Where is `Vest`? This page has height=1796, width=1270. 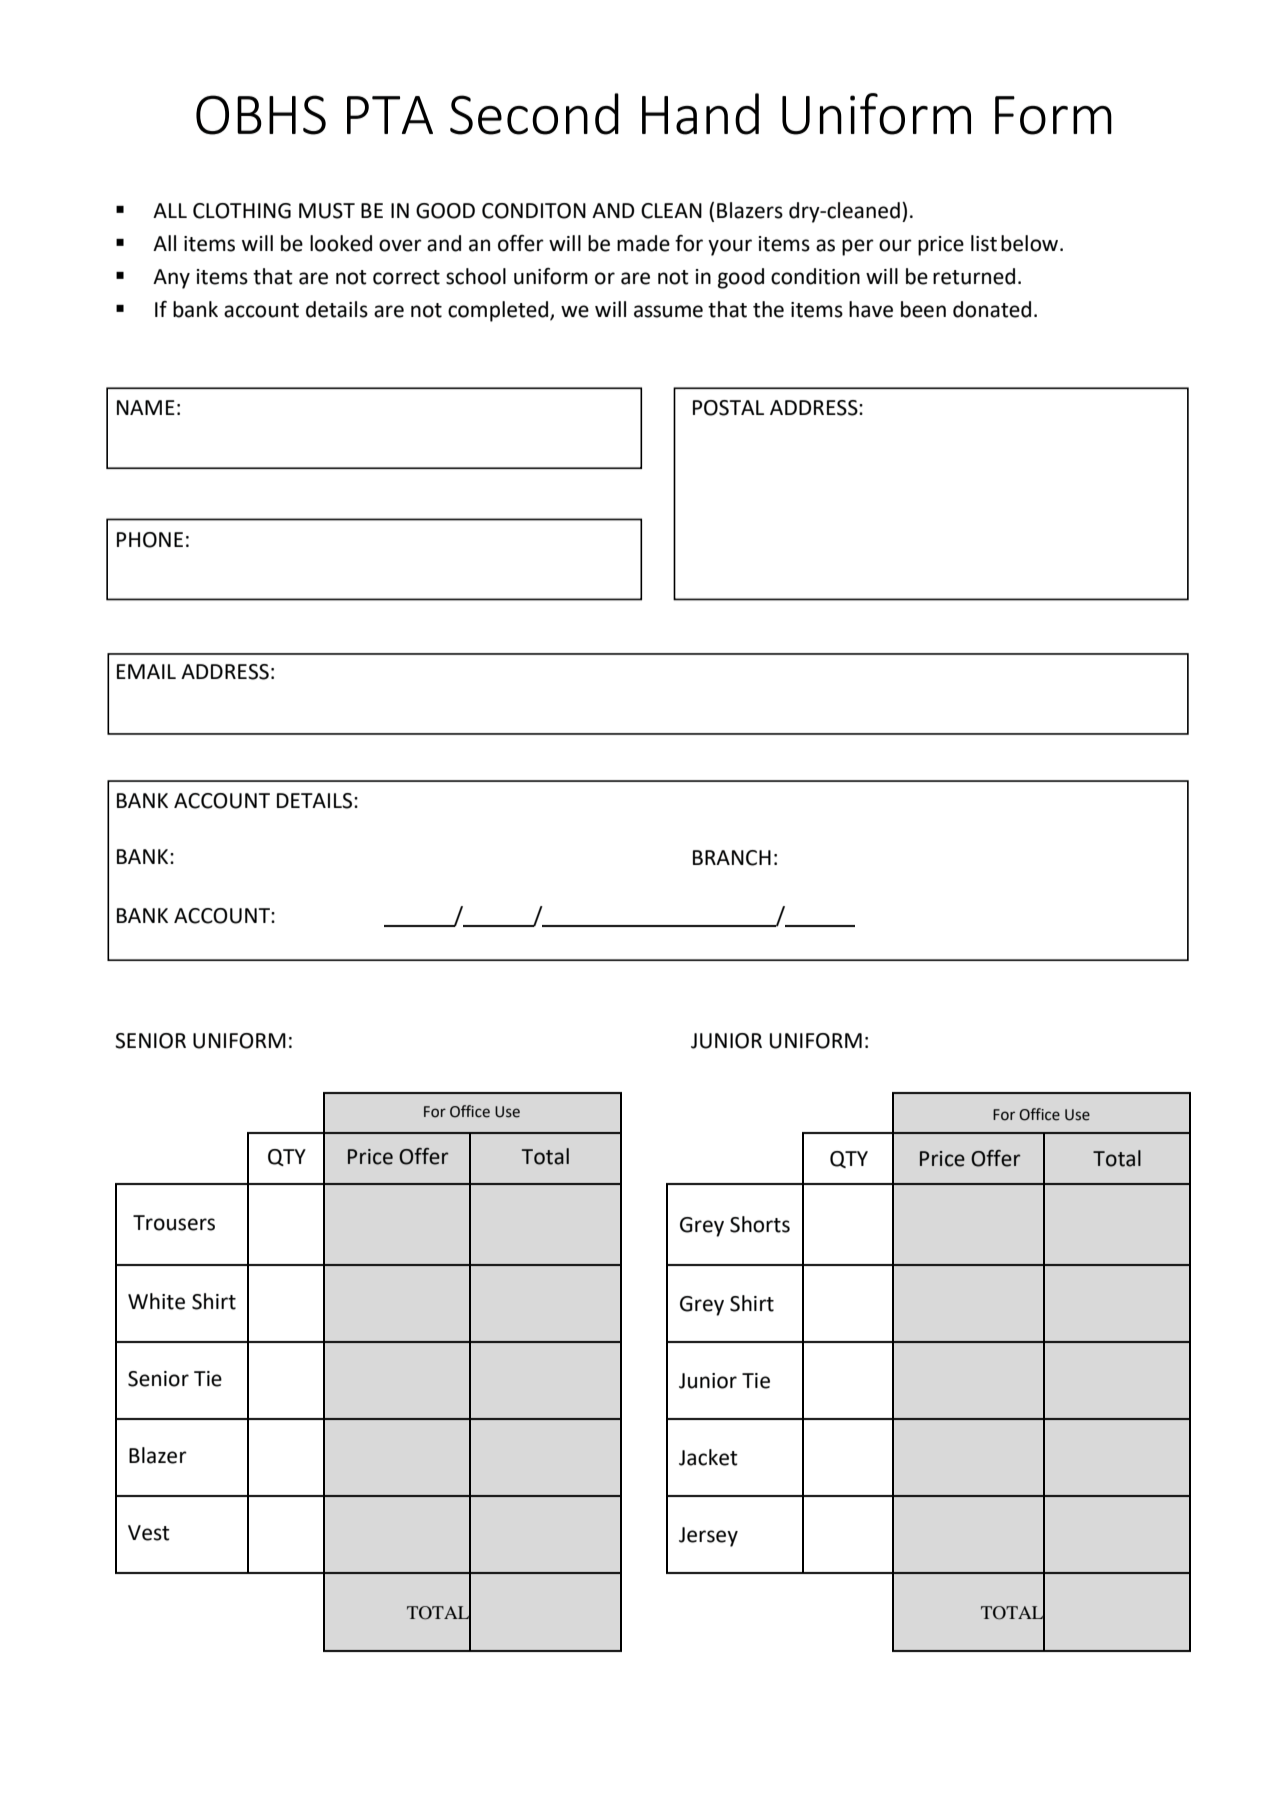 Vest is located at coordinates (149, 1533).
